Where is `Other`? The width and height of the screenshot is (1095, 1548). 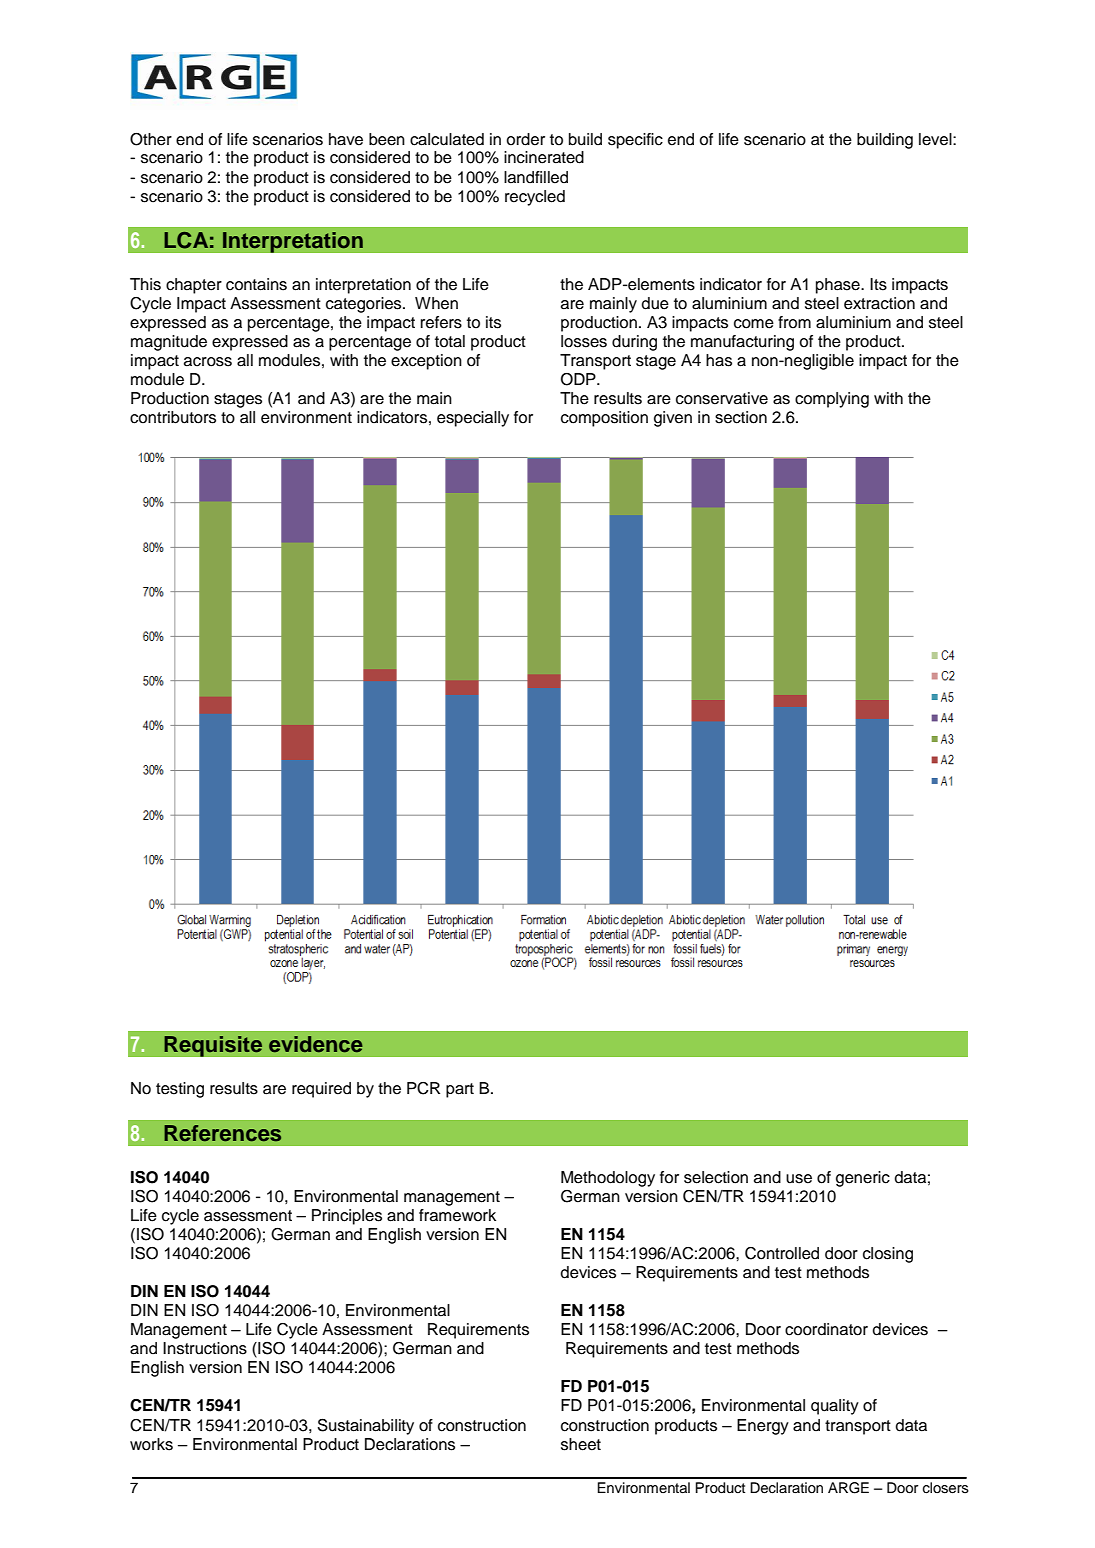
Other is located at coordinates (151, 139).
